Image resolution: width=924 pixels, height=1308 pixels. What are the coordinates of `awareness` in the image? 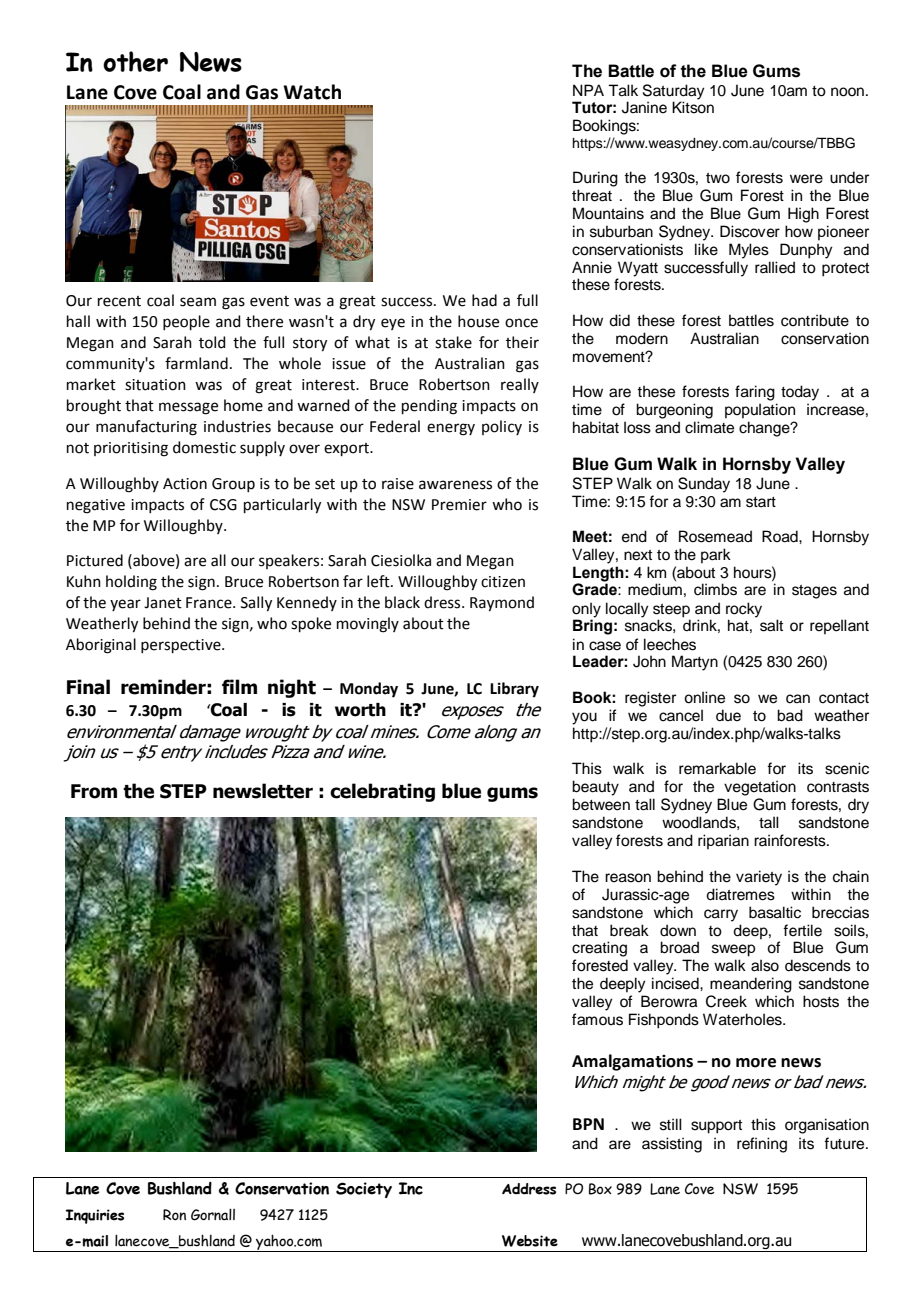 It's located at (455, 485).
